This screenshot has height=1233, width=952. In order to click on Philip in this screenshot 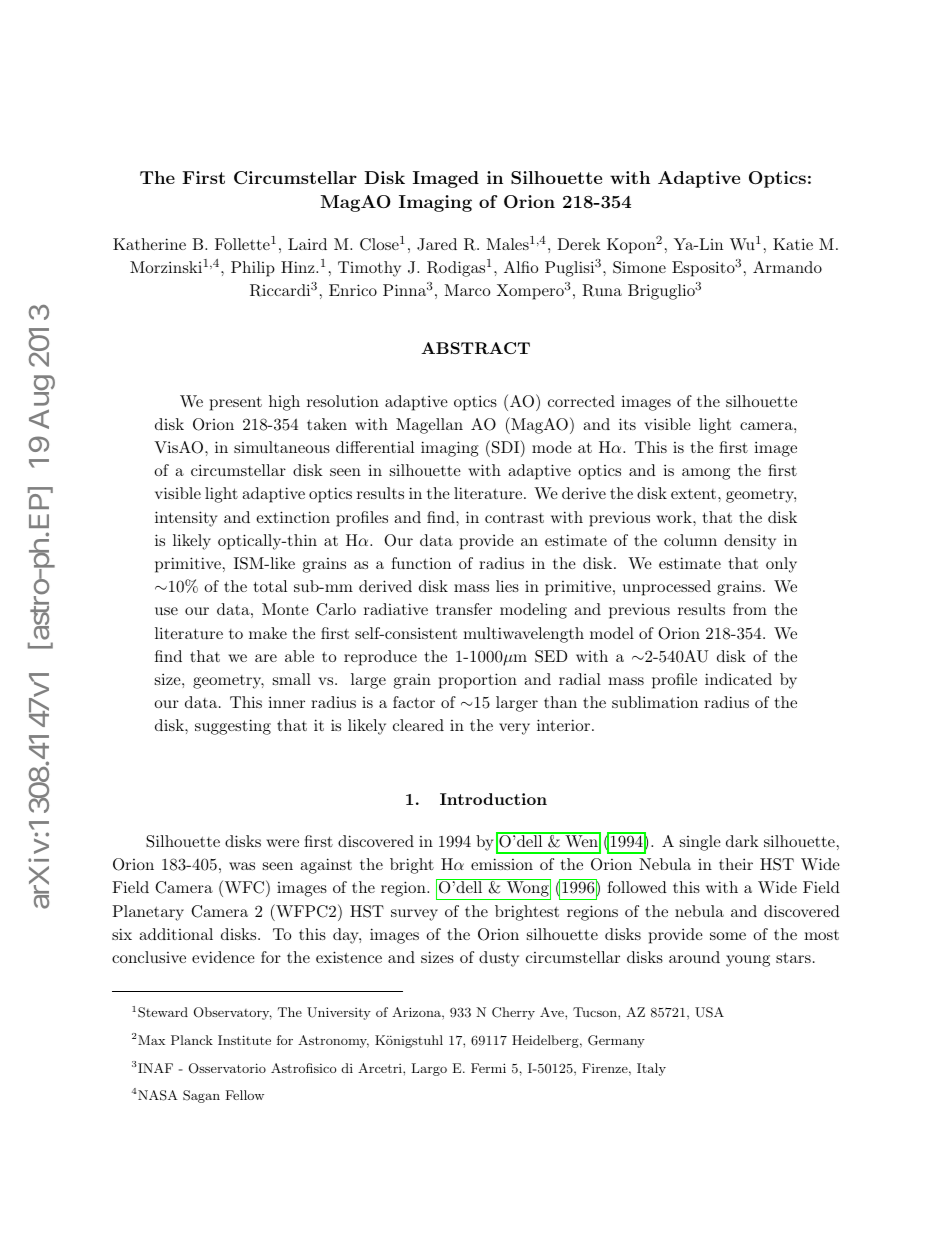, I will do `click(253, 269)`.
